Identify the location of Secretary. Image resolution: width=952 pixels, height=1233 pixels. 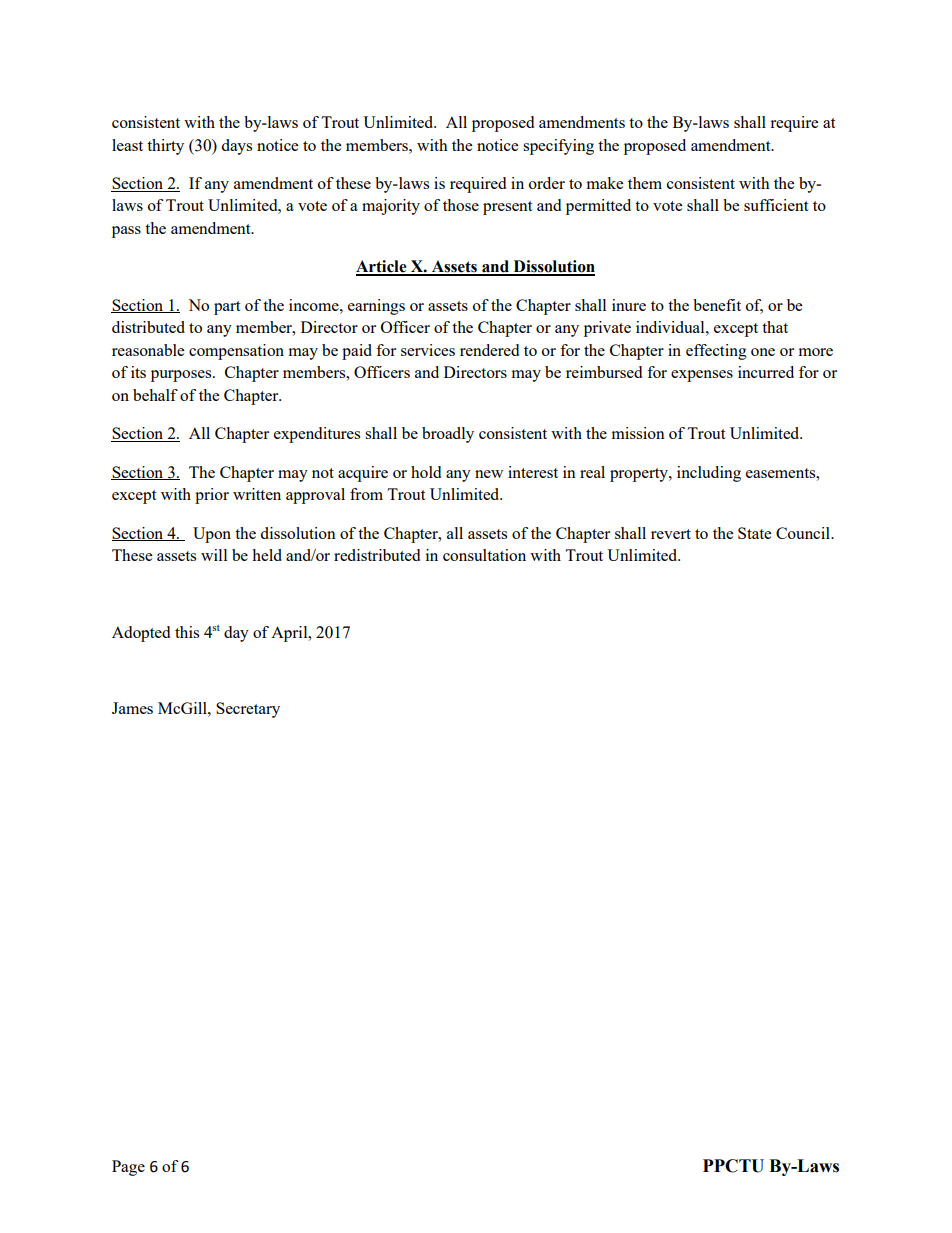
(248, 710).
